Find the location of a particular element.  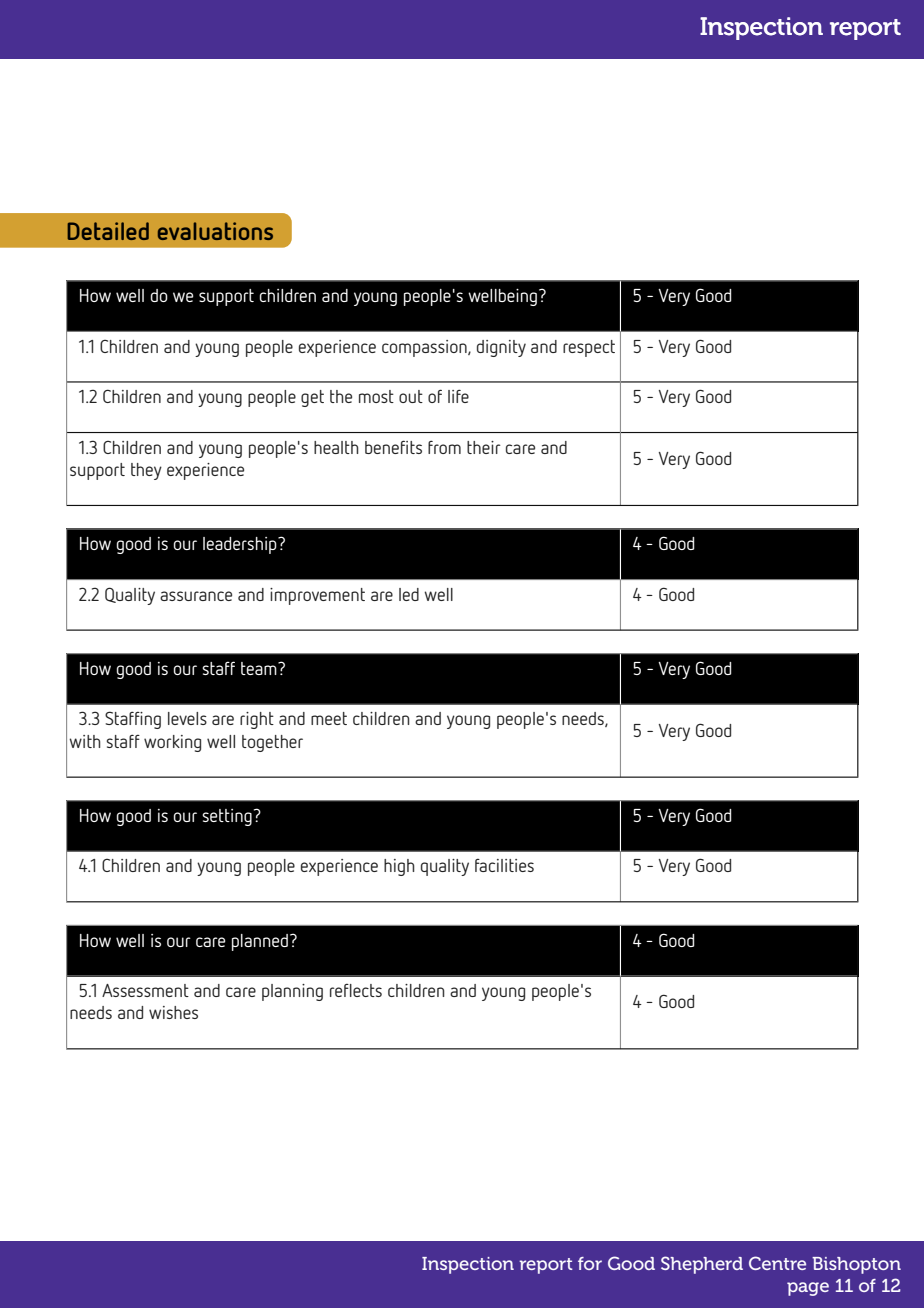

facilities is located at coordinates (504, 865).
